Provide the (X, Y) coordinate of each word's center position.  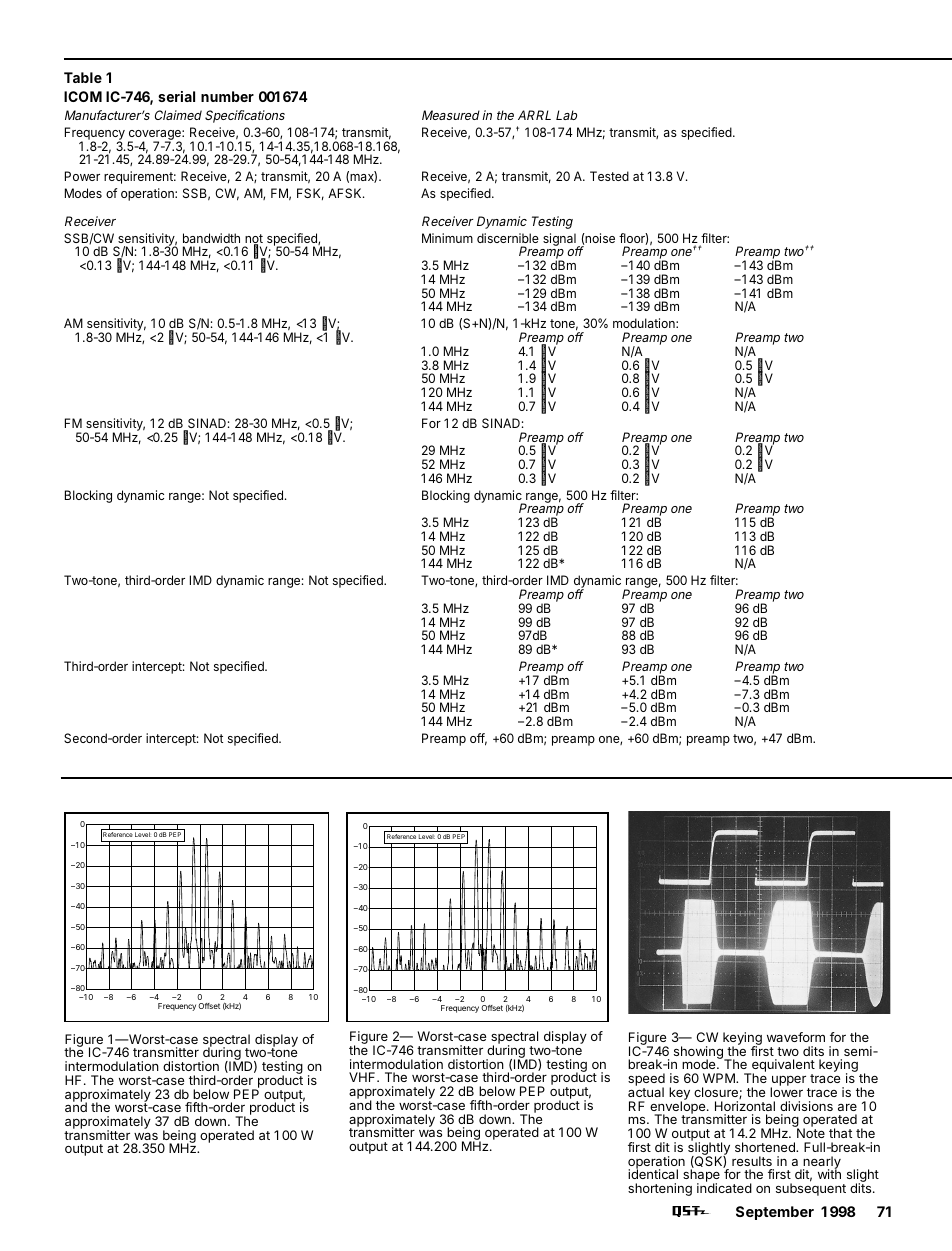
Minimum (447, 238)
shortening (660, 1189)
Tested (609, 176)
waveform (796, 1037)
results (752, 1161)
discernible (508, 238)
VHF (363, 1077)
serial (176, 96)
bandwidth (211, 238)
